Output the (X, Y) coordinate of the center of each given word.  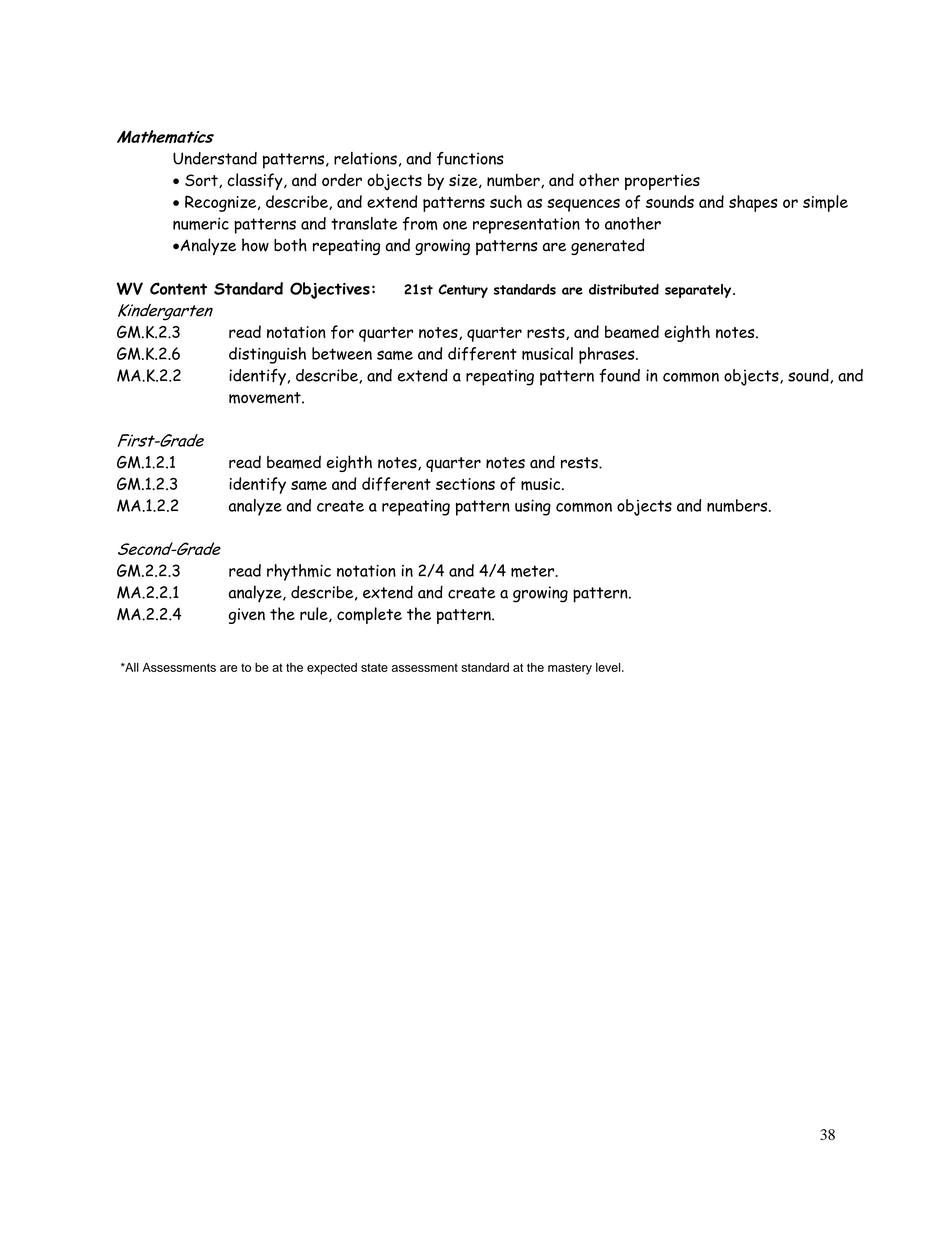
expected (332, 669)
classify (256, 181)
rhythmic (299, 572)
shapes (753, 203)
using (533, 507)
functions (470, 159)
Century (463, 291)
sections (465, 484)
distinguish (267, 355)
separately (699, 291)
